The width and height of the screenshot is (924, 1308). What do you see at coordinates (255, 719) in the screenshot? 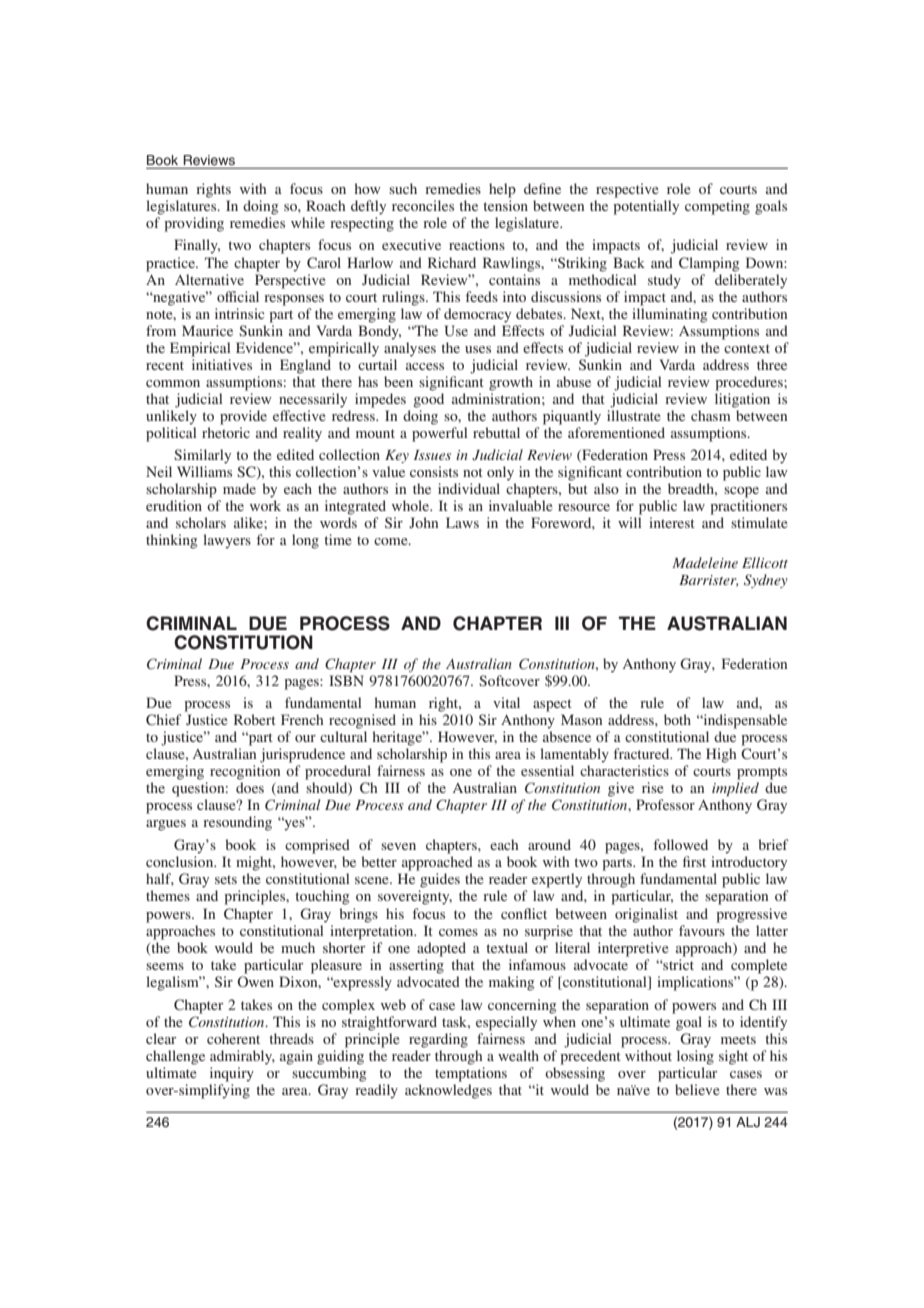
I see `Robert` at bounding box center [255, 719].
